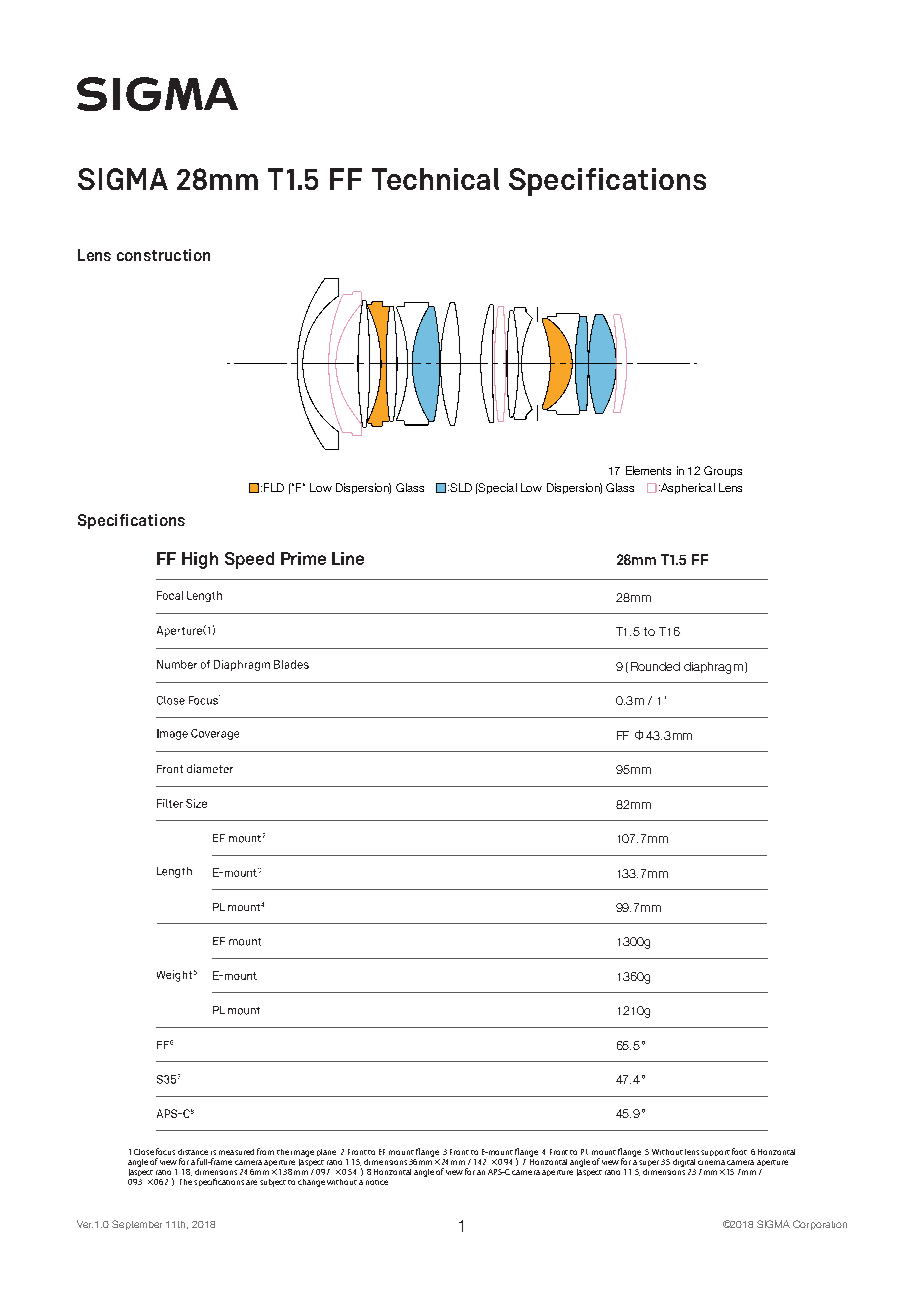  Describe the element at coordinates (713, 668) in the page. I see `diaphragm` at that location.
